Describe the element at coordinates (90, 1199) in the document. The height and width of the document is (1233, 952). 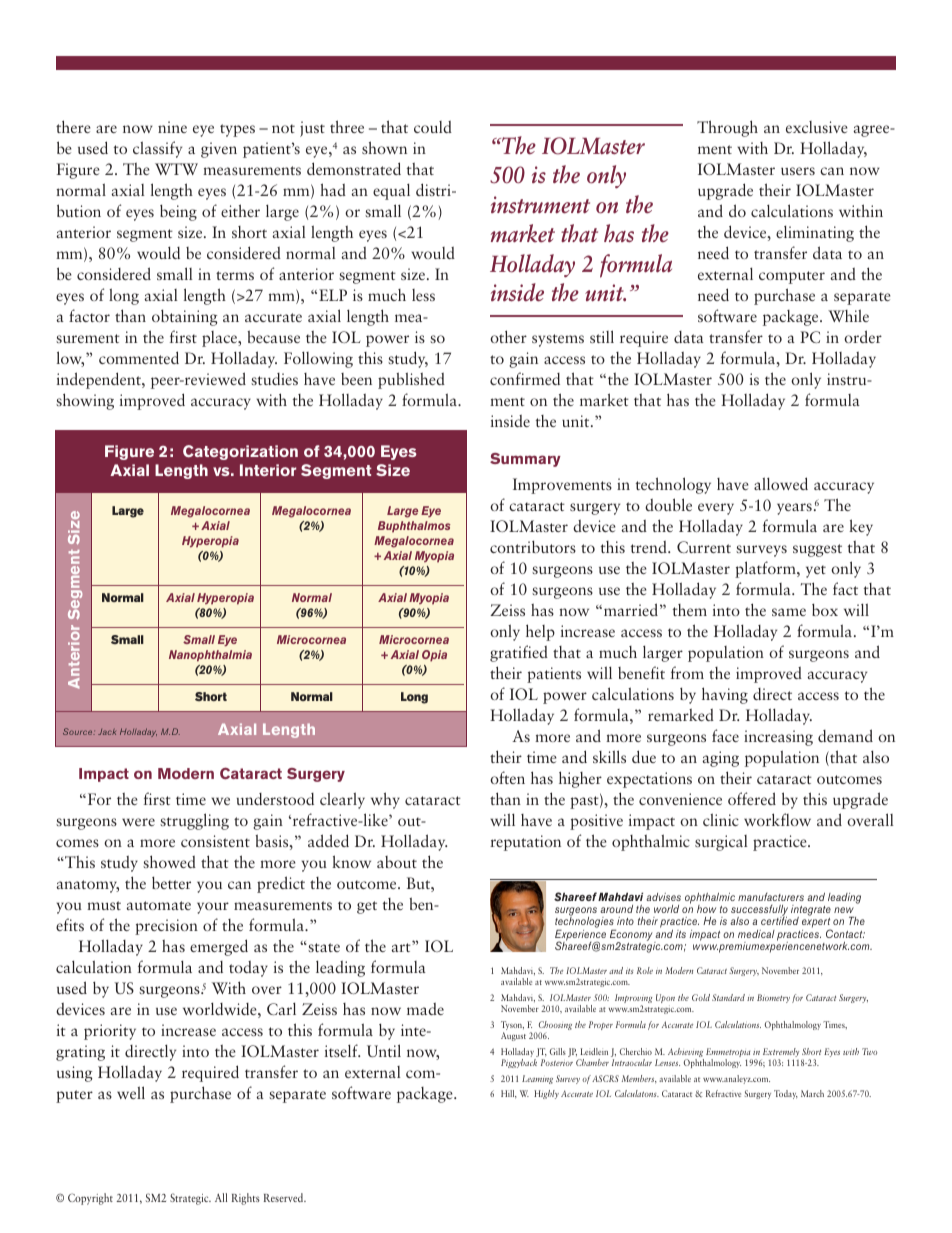
I see `Copyright` at that location.
